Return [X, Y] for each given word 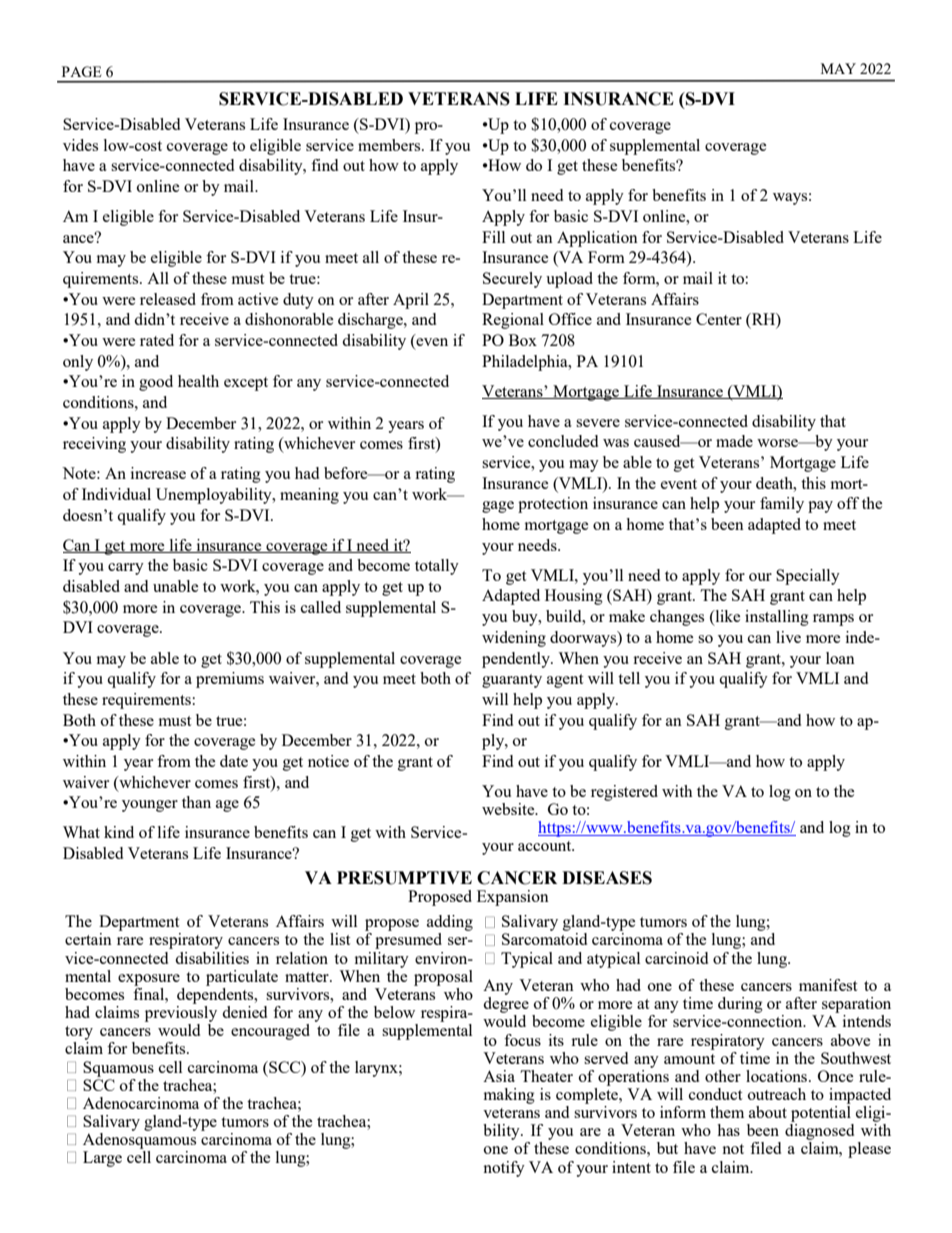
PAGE [81, 71]
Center [719, 319]
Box [523, 340]
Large [102, 1159]
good [156, 383]
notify [504, 1169]
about [768, 1112]
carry [126, 569]
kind [119, 832]
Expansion [513, 898]
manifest [828, 985]
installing [777, 618]
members [390, 145]
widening [514, 639]
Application [597, 239]
